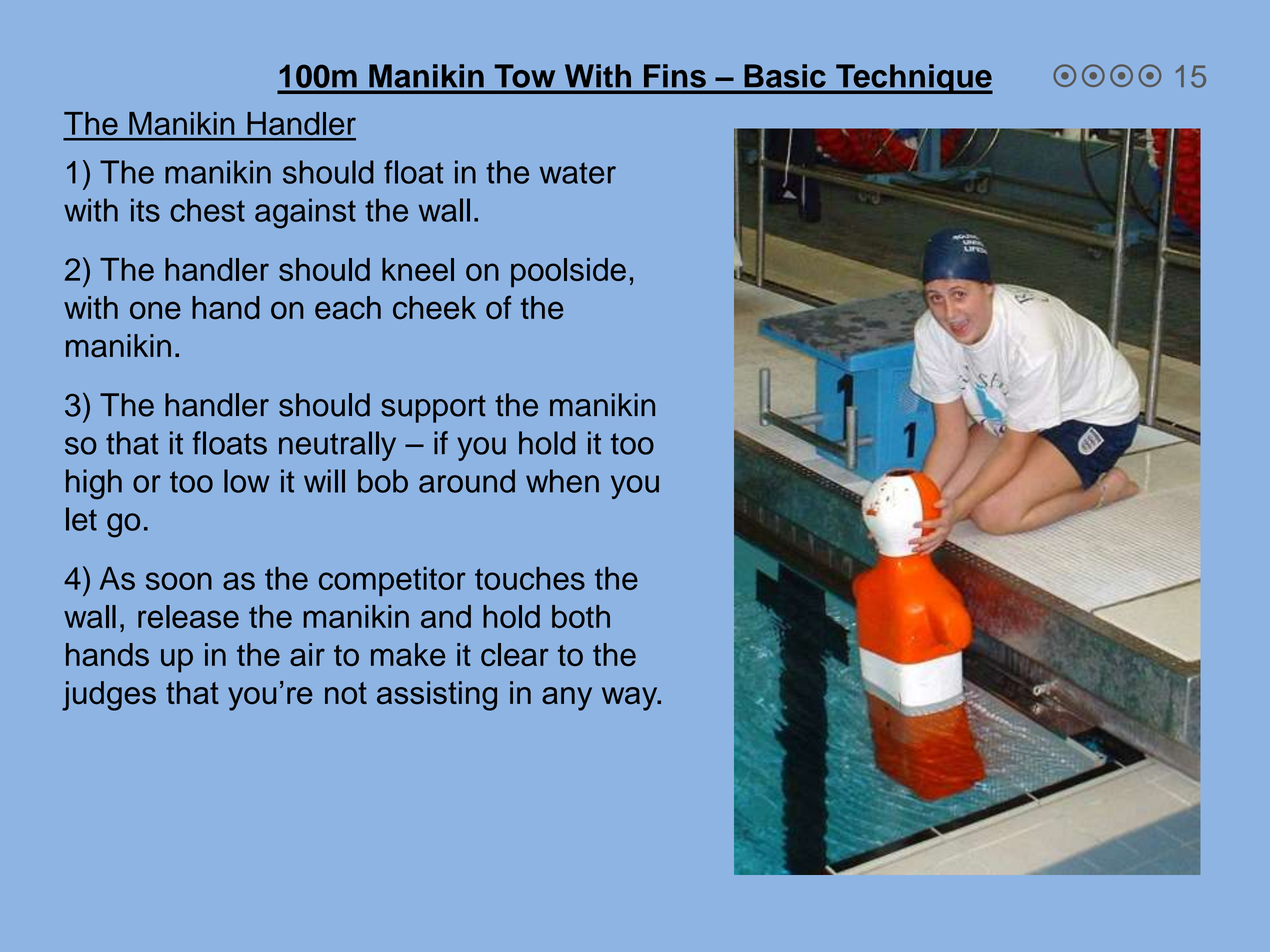  Describe the element at coordinates (155, 310) in the image. I see `one` at that location.
